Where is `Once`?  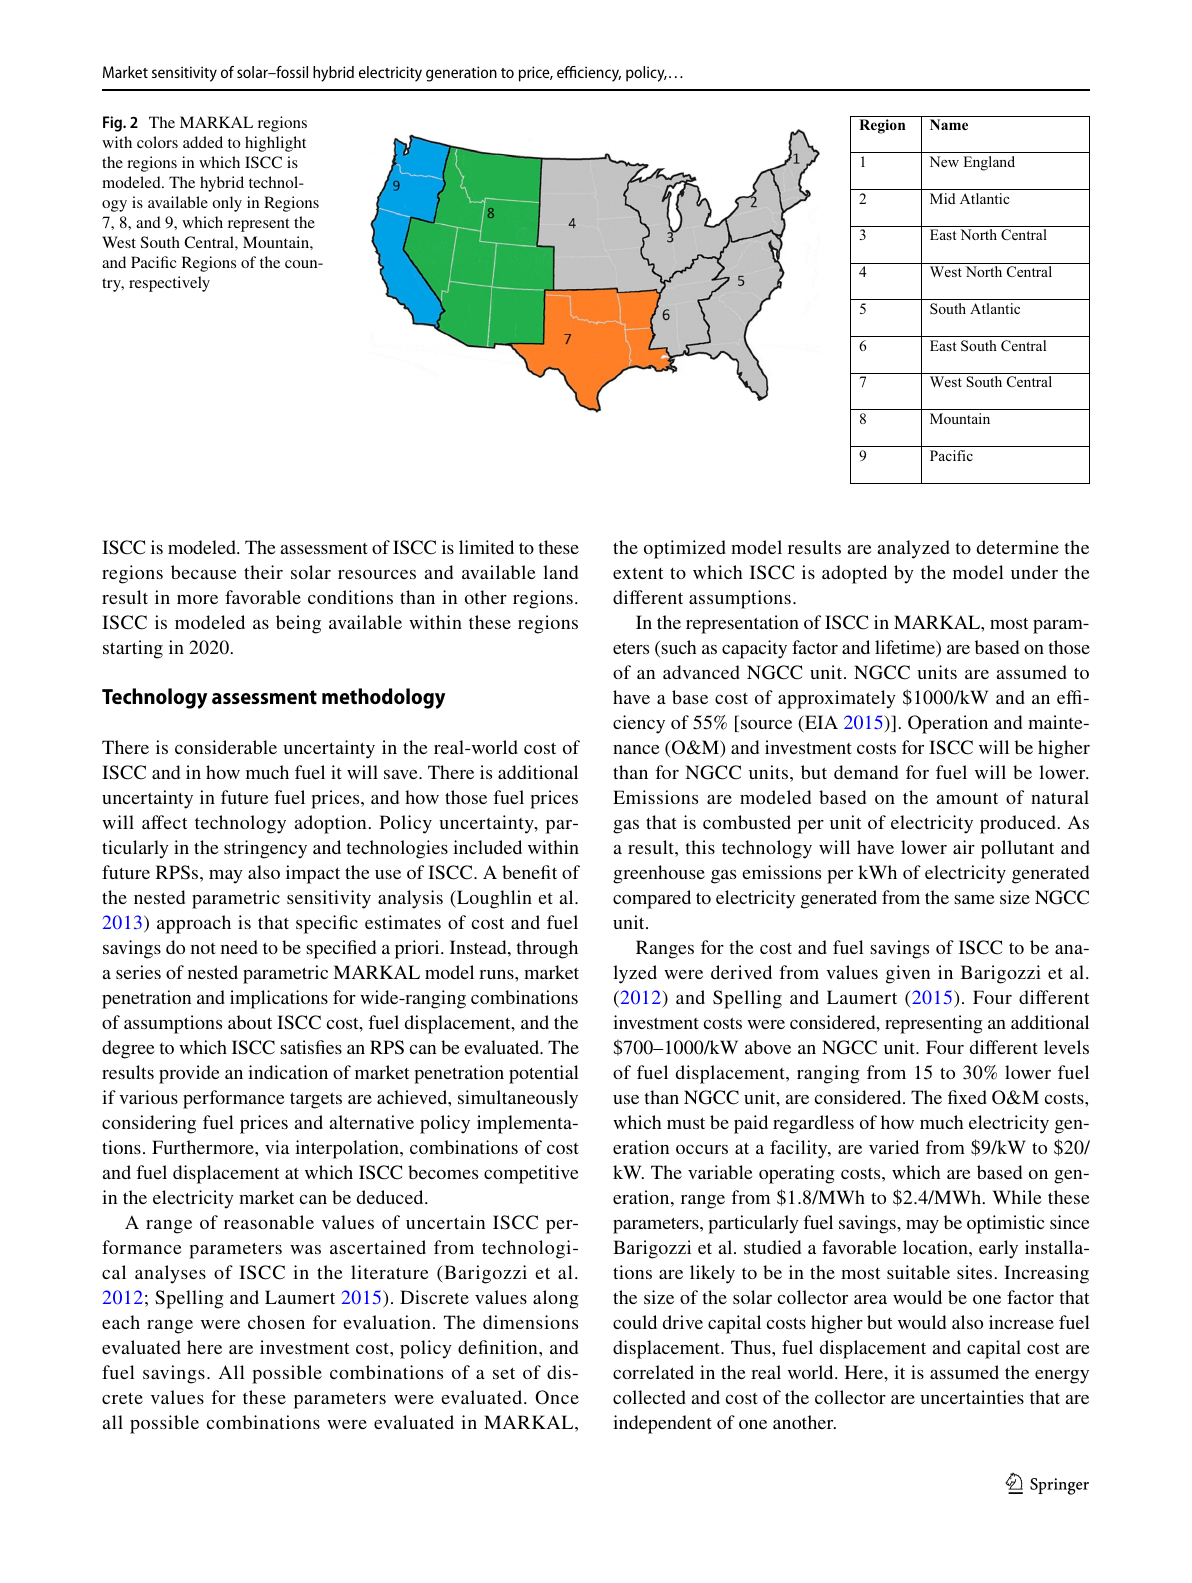 Once is located at coordinates (557, 1397).
